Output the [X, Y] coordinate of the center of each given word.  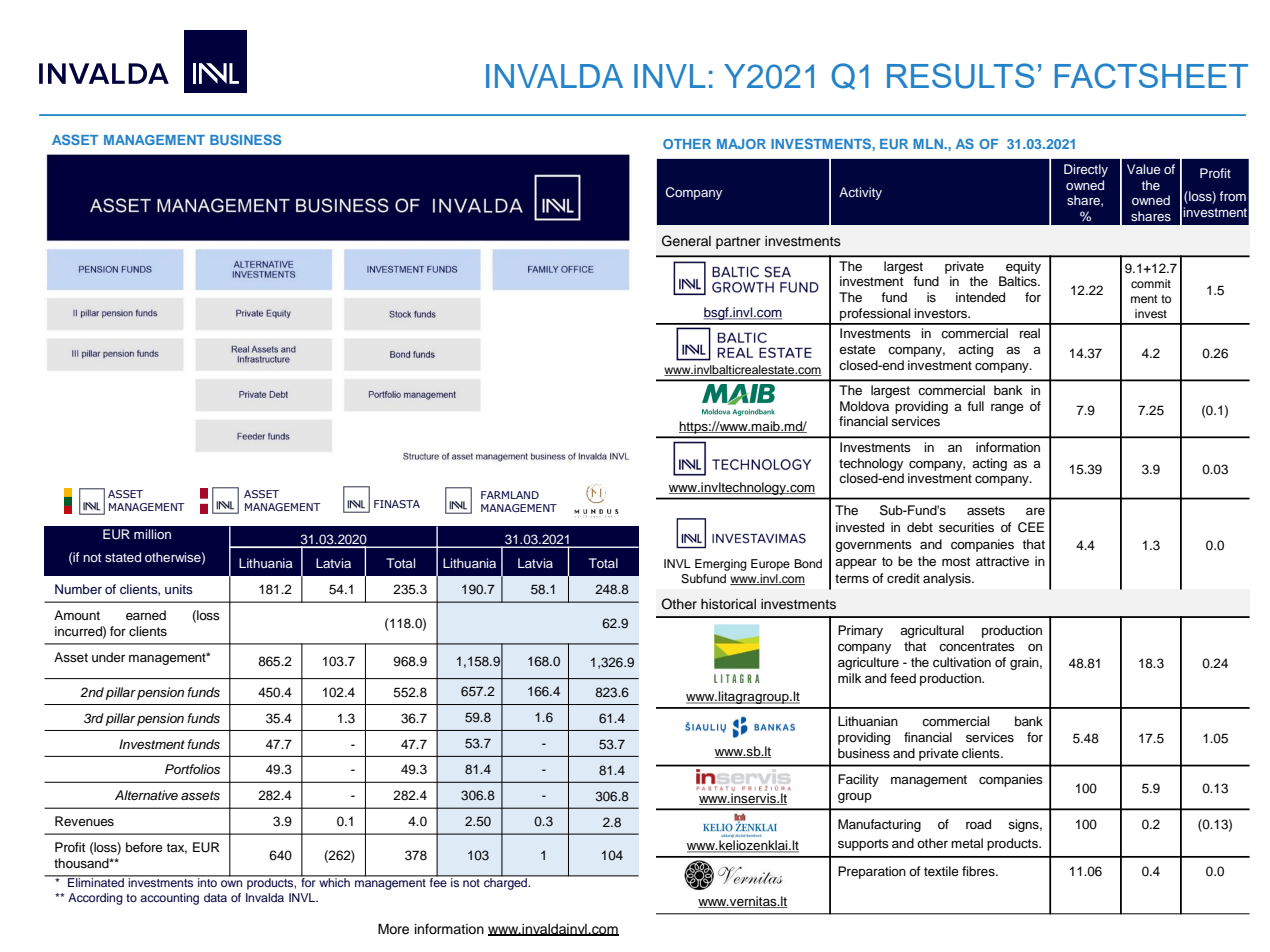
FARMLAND [510, 495]
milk [849, 678]
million [152, 534]
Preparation [872, 872]
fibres [979, 871]
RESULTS [960, 76]
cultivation [962, 662]
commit [1151, 283]
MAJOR [741, 144]
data [215, 897]
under [108, 657]
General [686, 241]
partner [738, 243]
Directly [1086, 170]
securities [966, 527]
